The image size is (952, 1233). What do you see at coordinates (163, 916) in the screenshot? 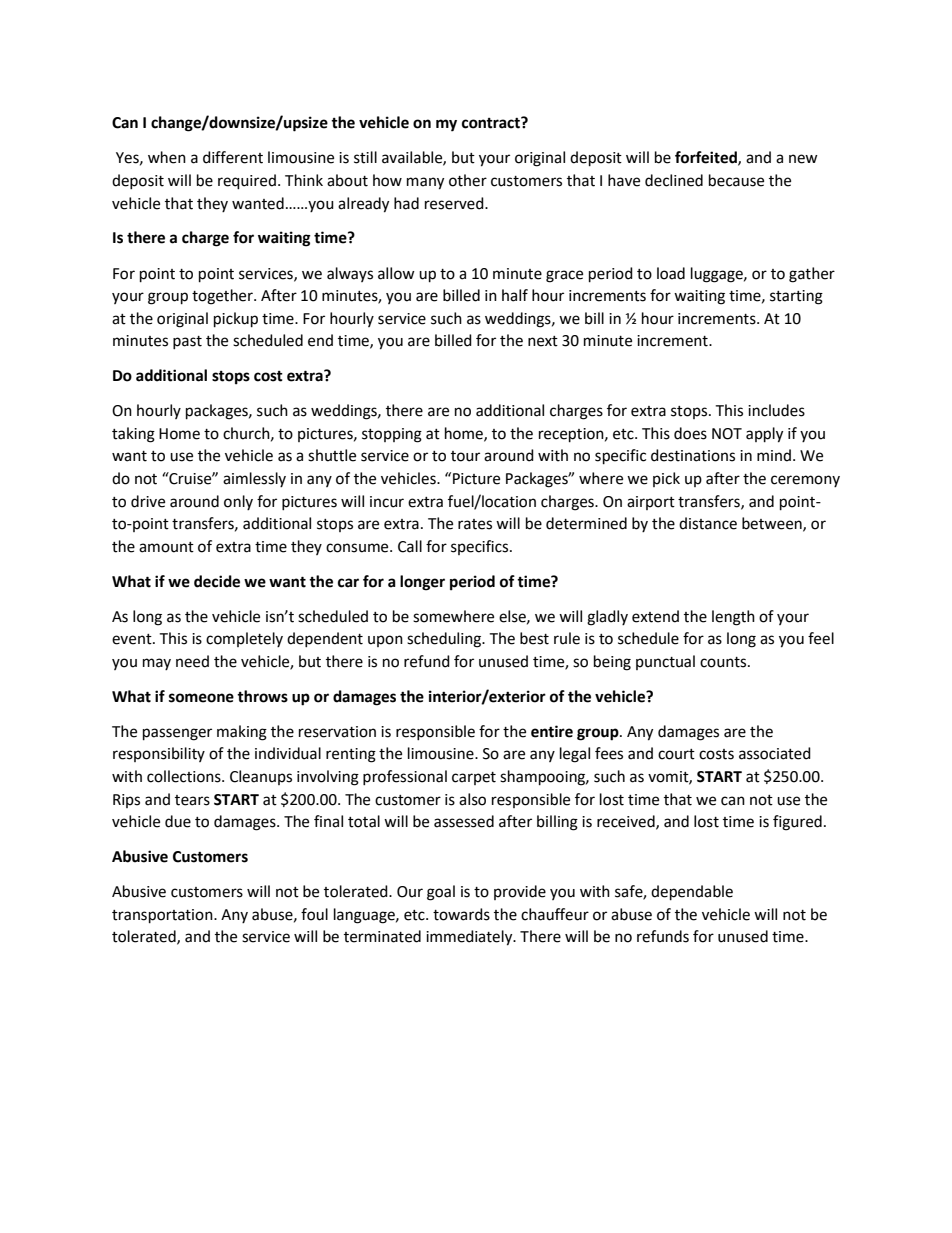
I see `transportation` at bounding box center [163, 916].
